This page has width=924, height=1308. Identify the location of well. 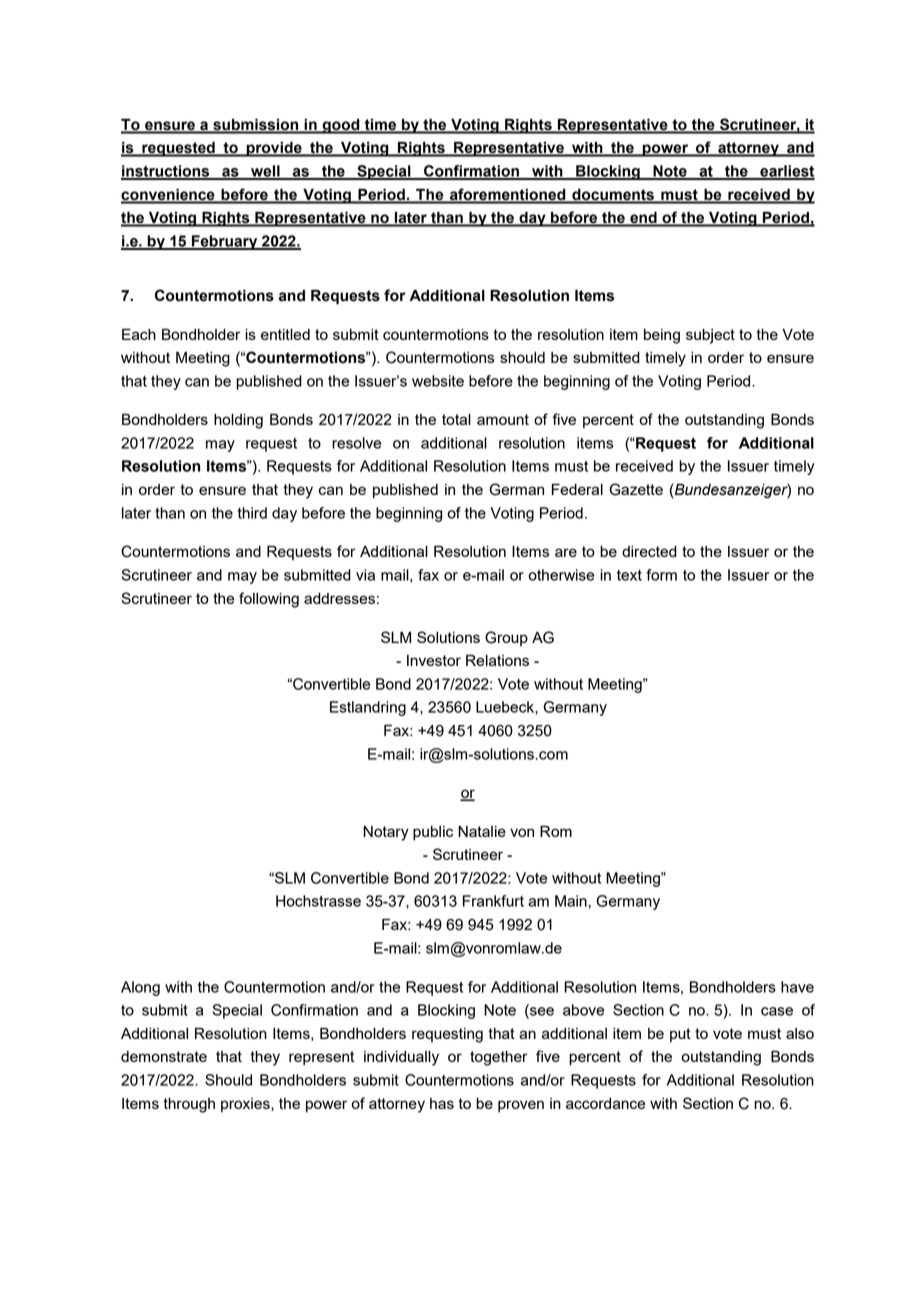
(265, 172).
